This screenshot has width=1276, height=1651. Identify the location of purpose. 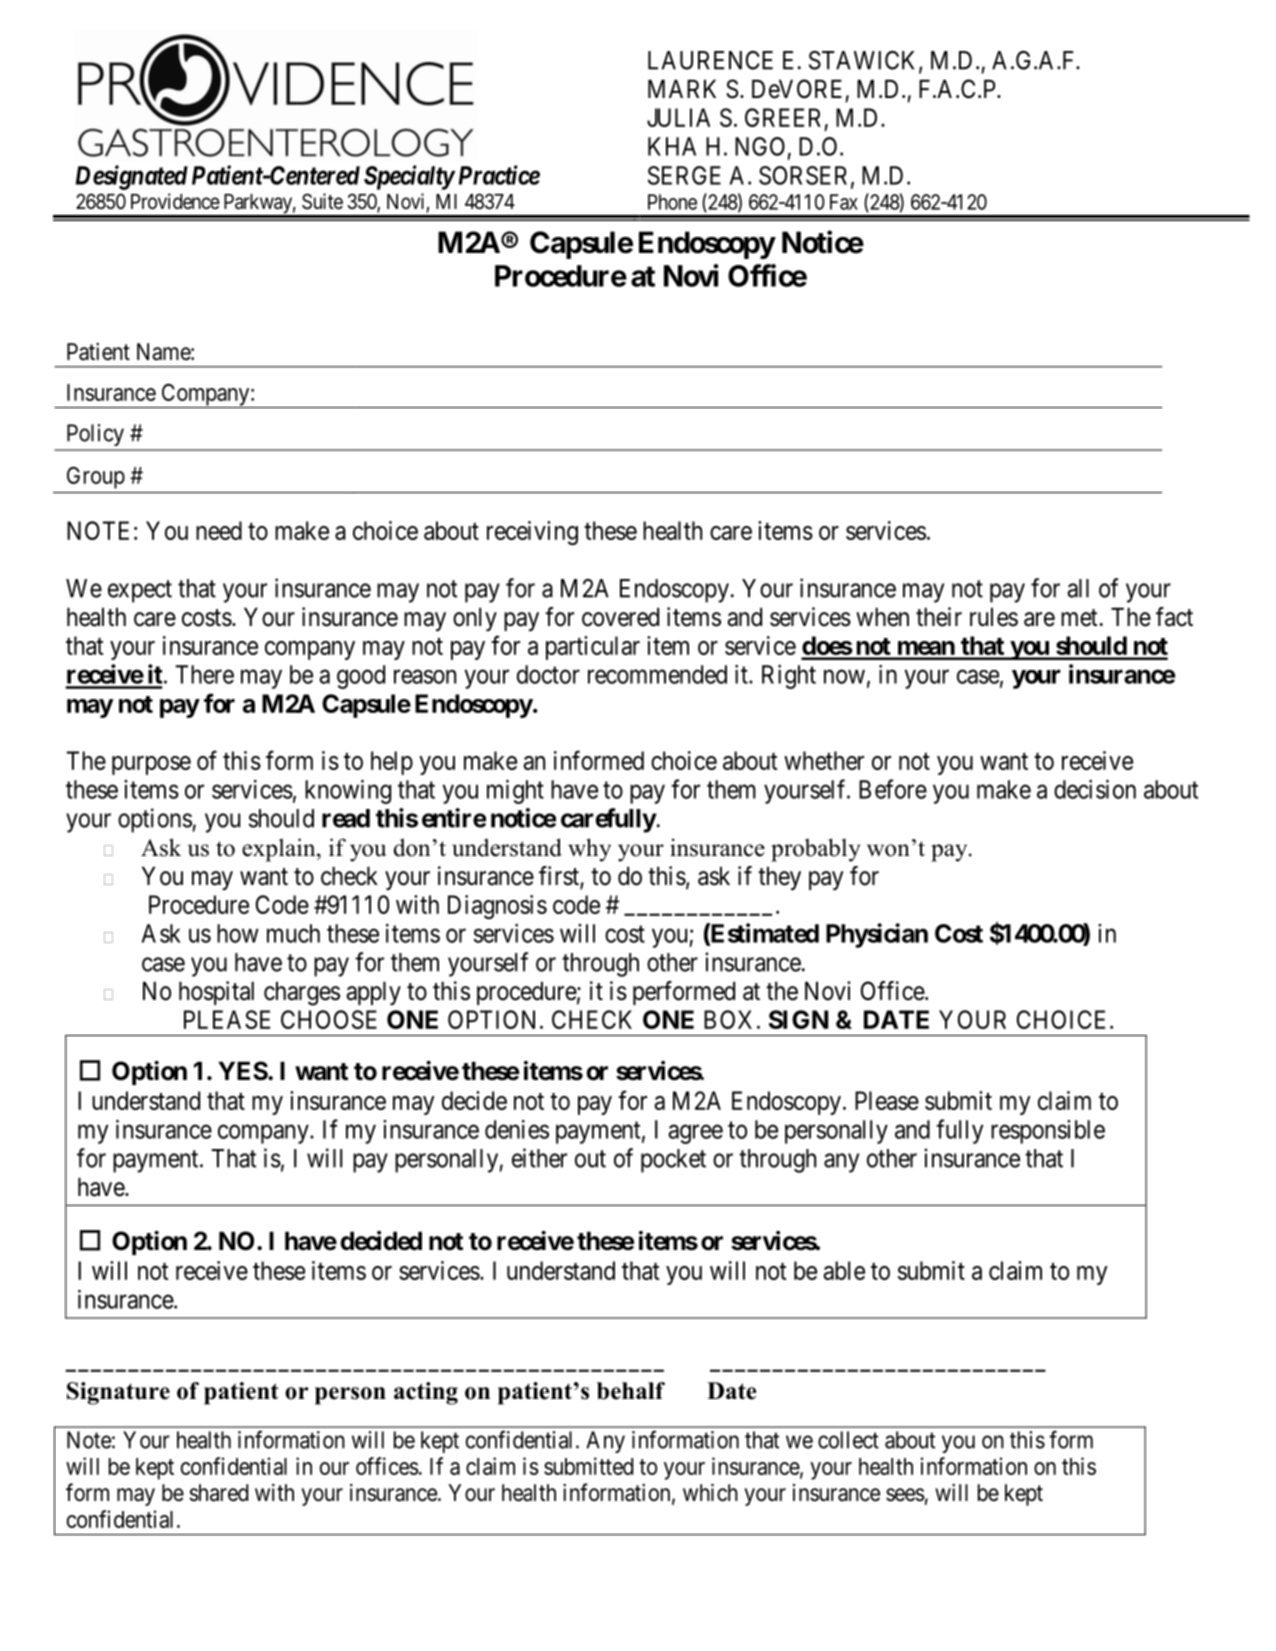
(151, 765).
